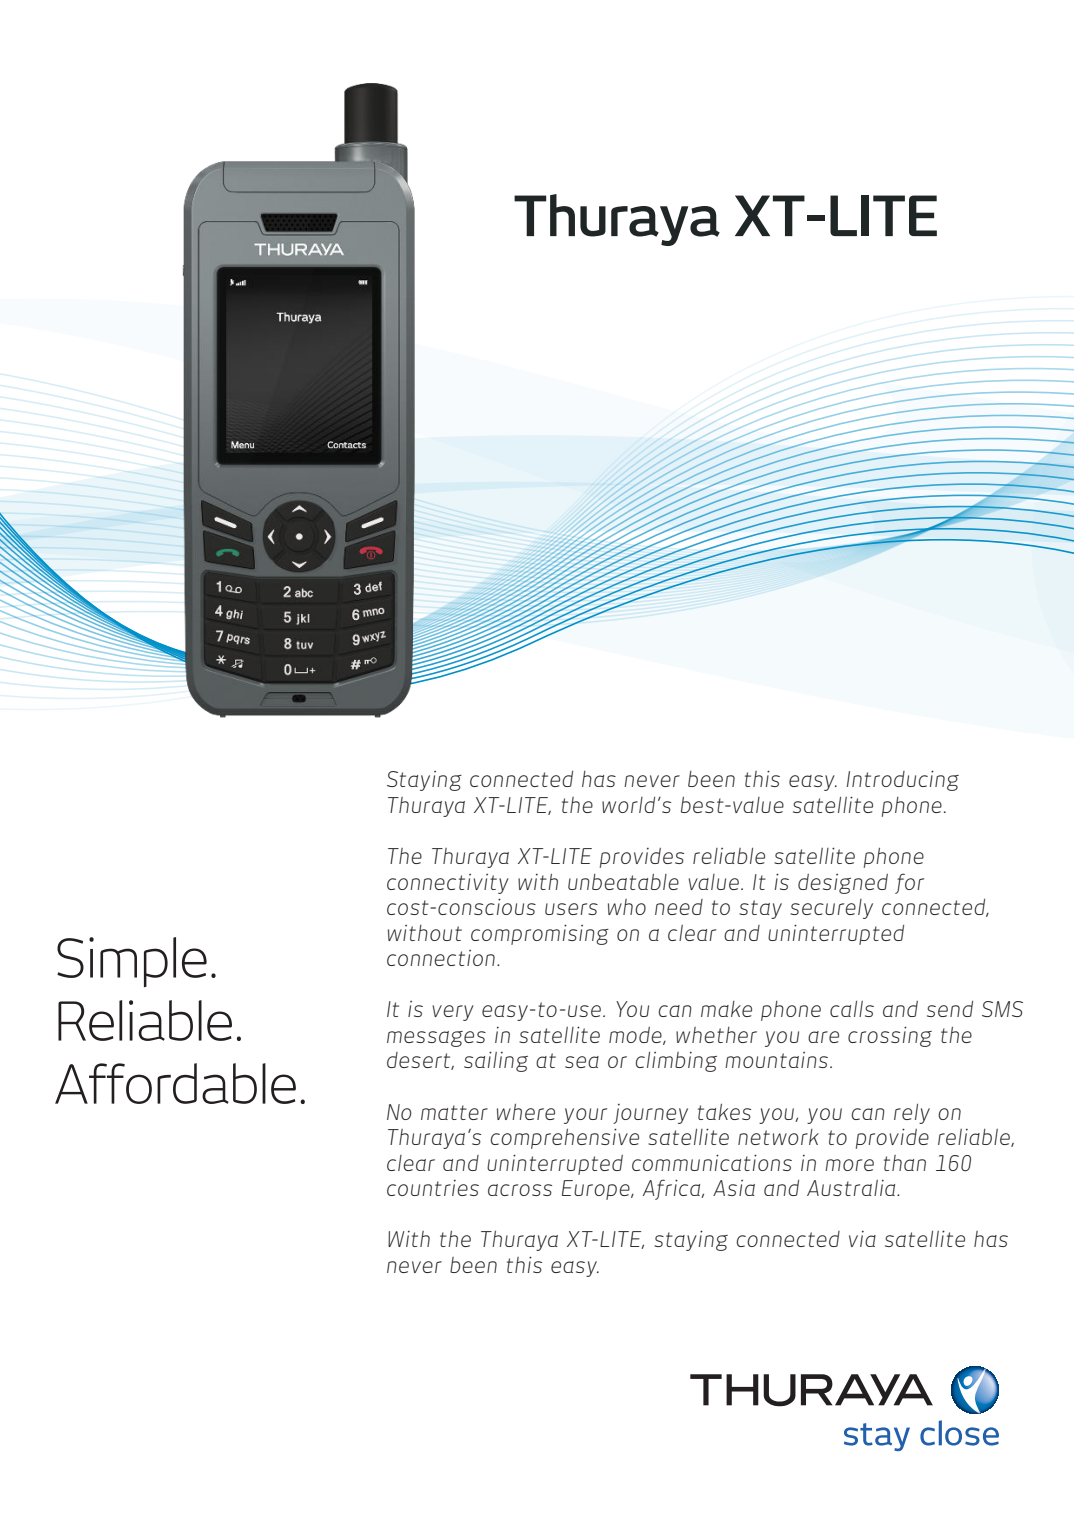 The width and height of the image is (1074, 1522). Describe the element at coordinates (862, 1239) in the image. I see `via` at that location.
